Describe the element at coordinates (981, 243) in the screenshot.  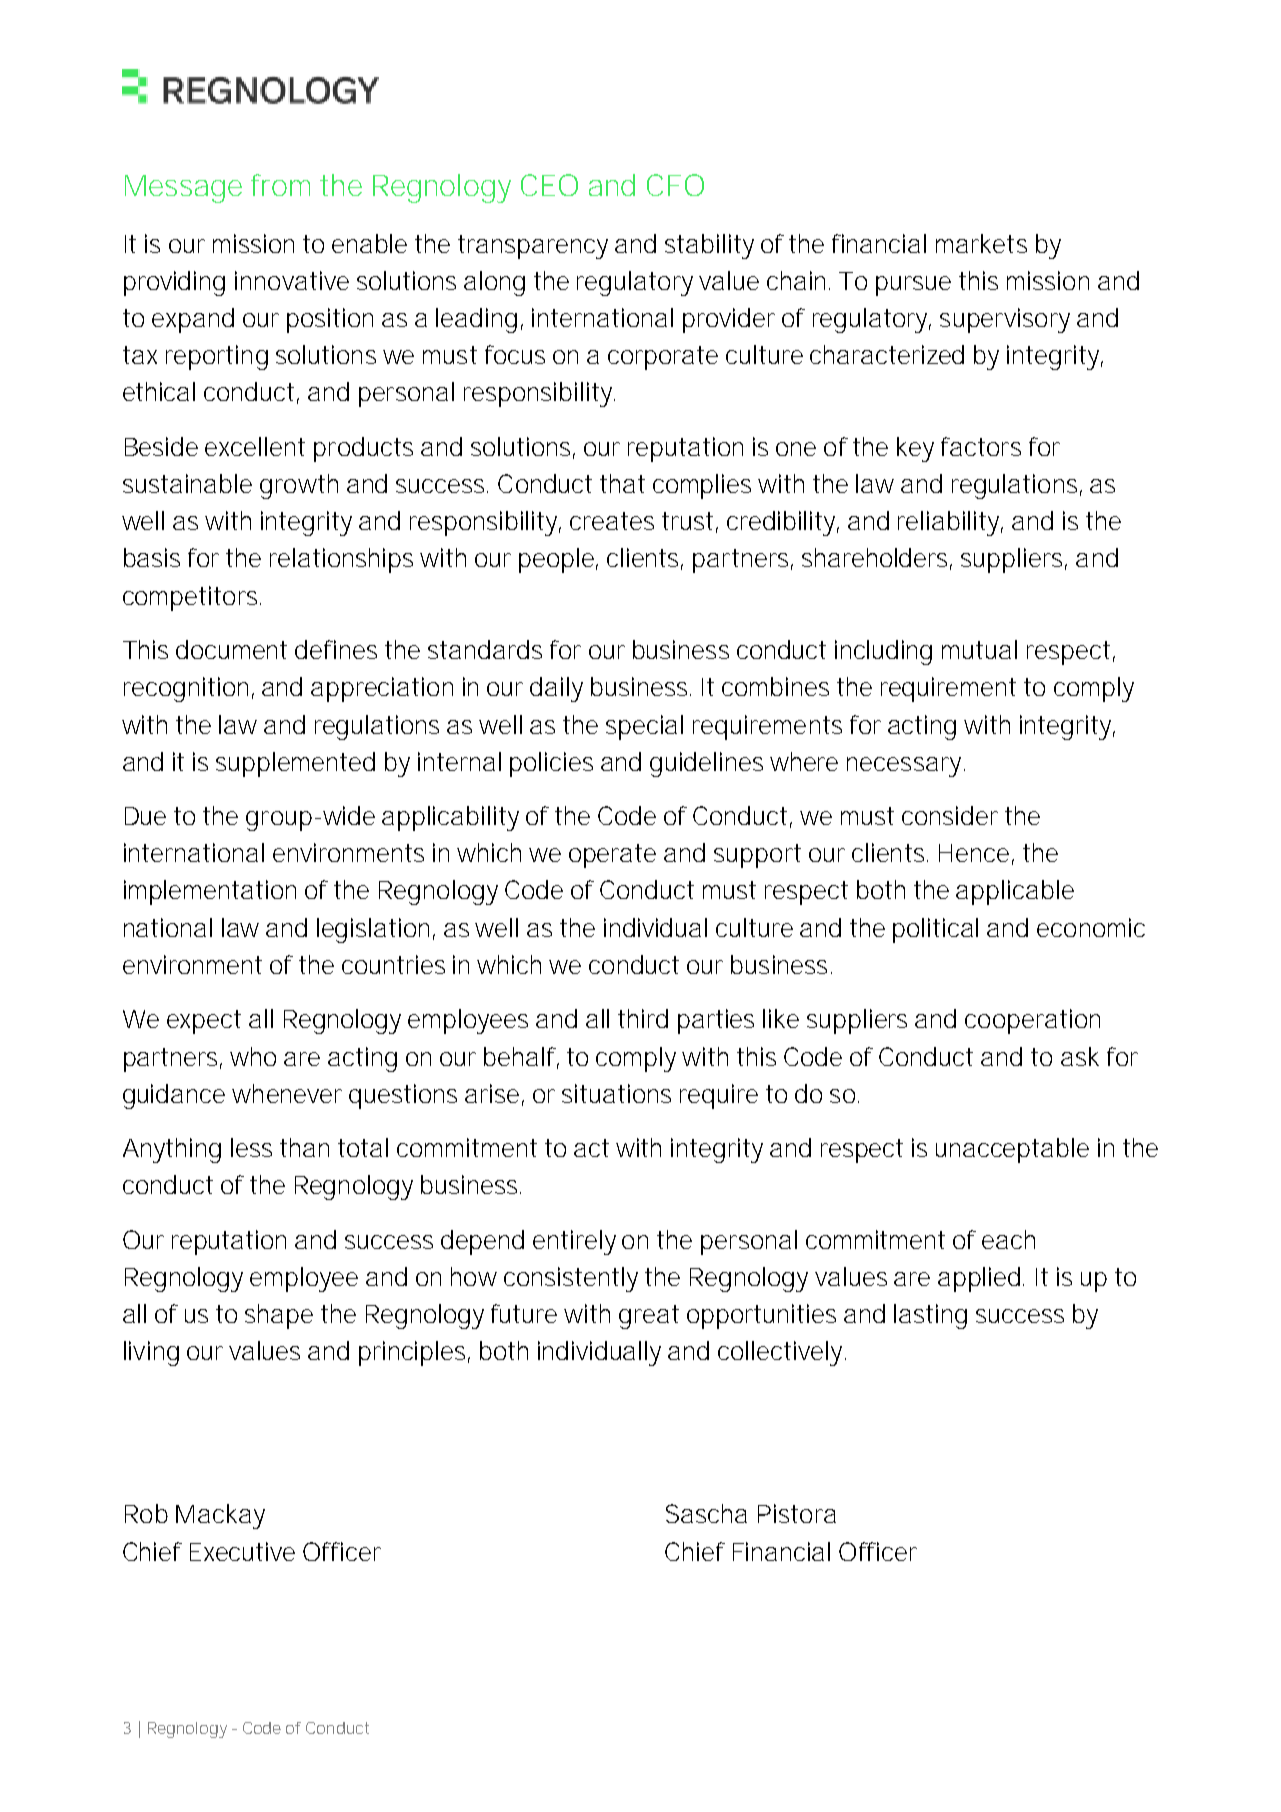
I see `markets` at that location.
